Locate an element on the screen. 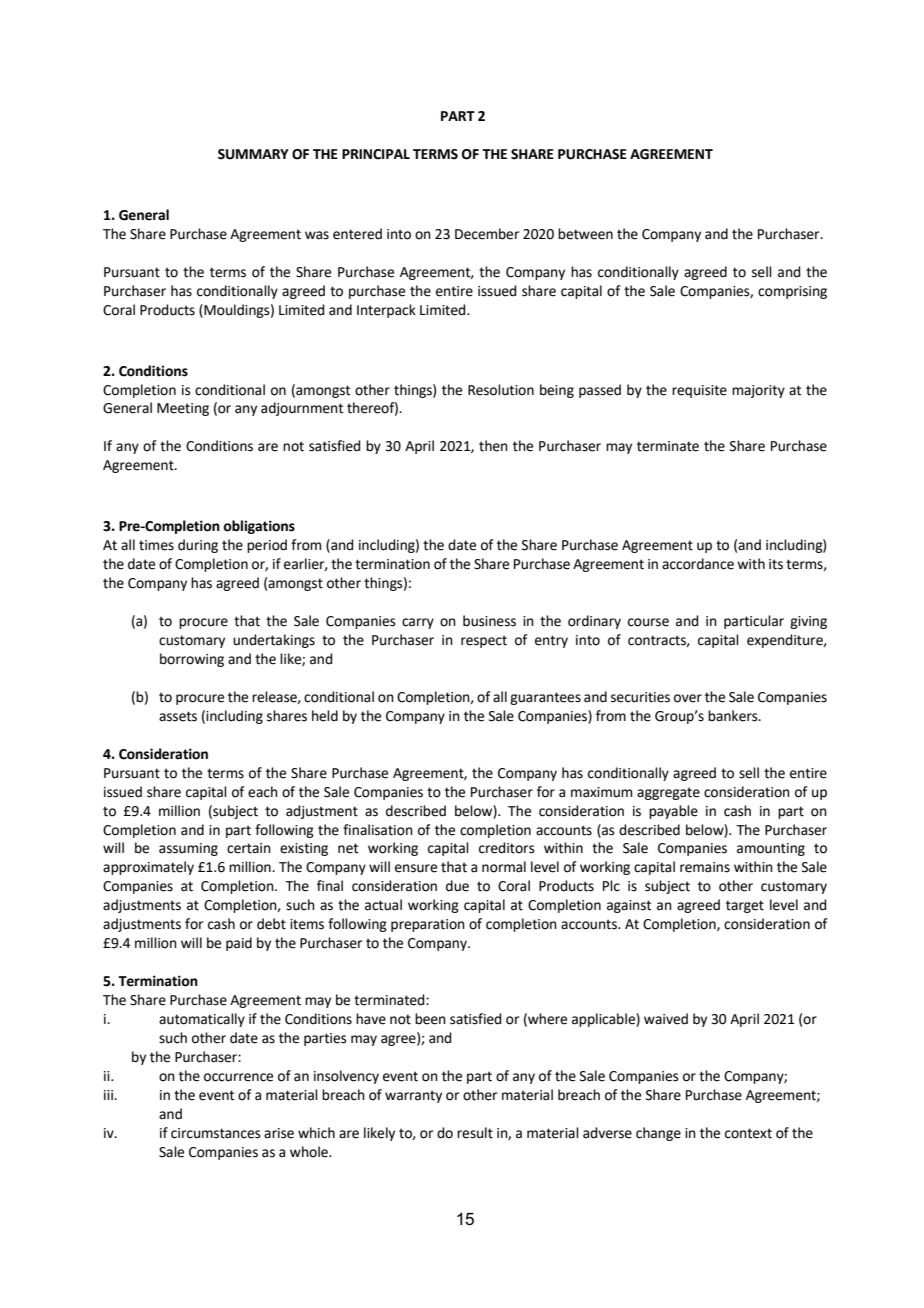 The image size is (924, 1308). between is located at coordinates (585, 234).
